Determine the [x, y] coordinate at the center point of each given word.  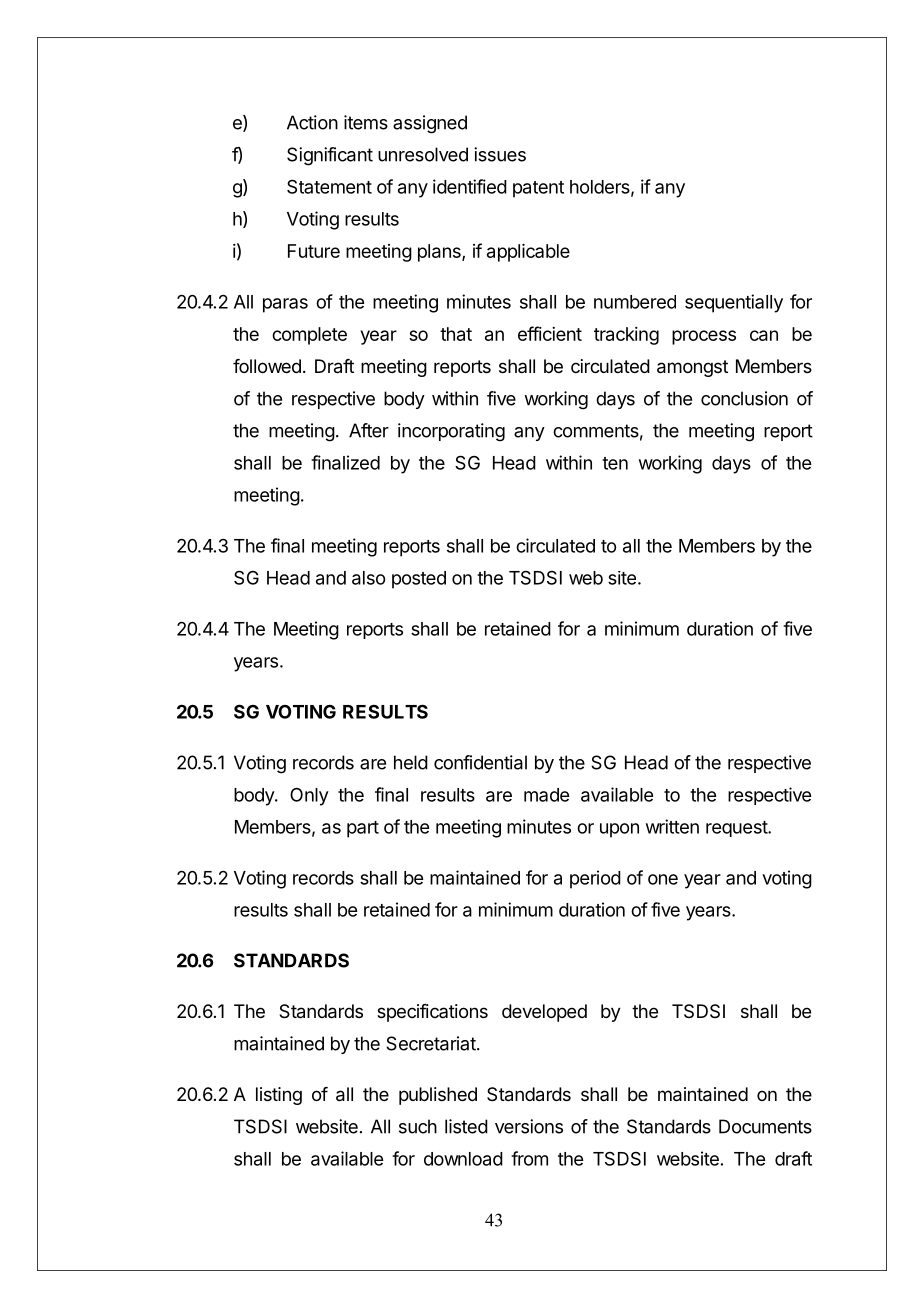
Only [309, 796]
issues [500, 154]
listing [279, 1096]
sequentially [734, 303]
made [546, 795]
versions [529, 1126]
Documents [765, 1126]
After [369, 430]
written [672, 826]
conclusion [744, 398]
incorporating [451, 432]
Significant [330, 156]
